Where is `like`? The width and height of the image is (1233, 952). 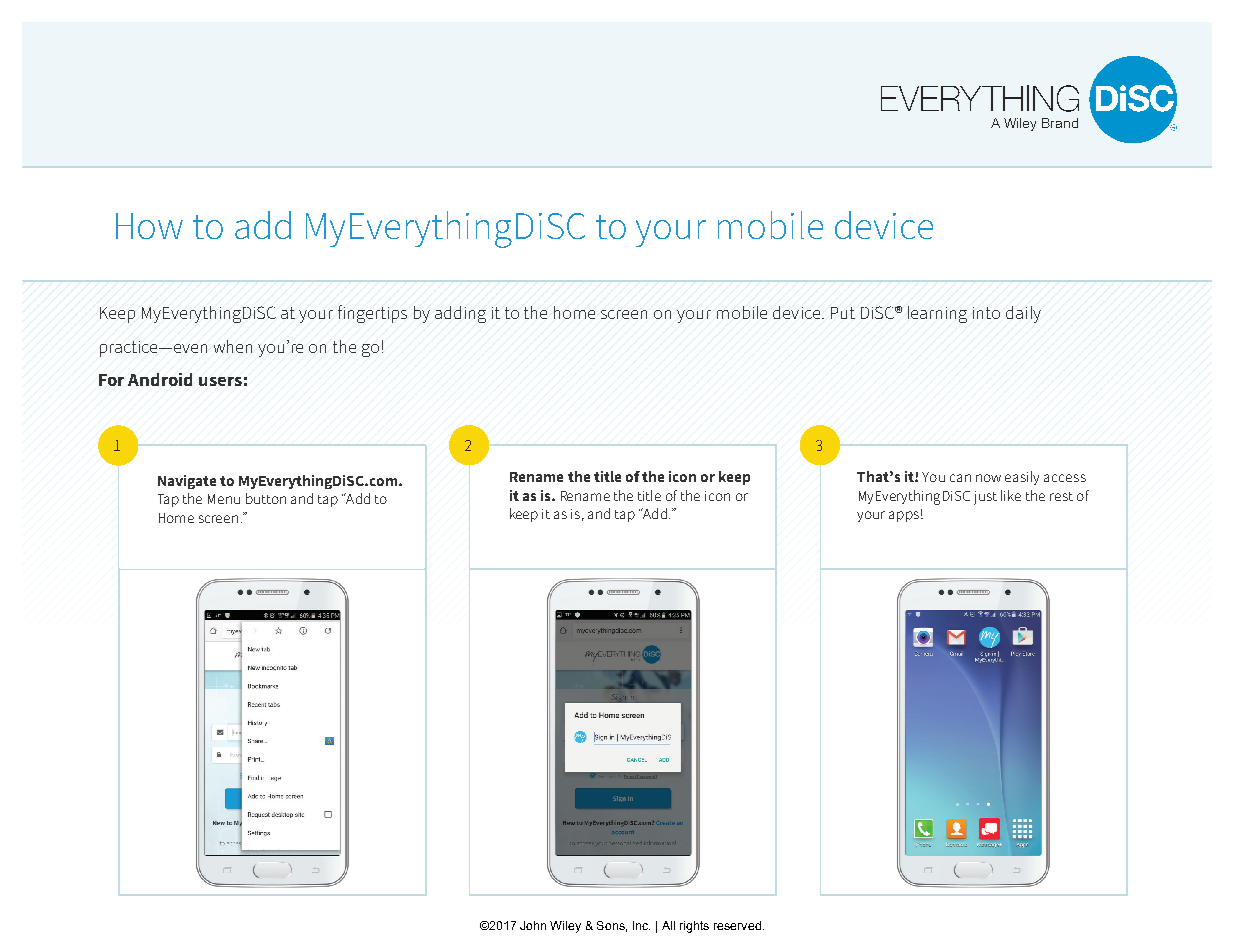
like is located at coordinates (1011, 495).
